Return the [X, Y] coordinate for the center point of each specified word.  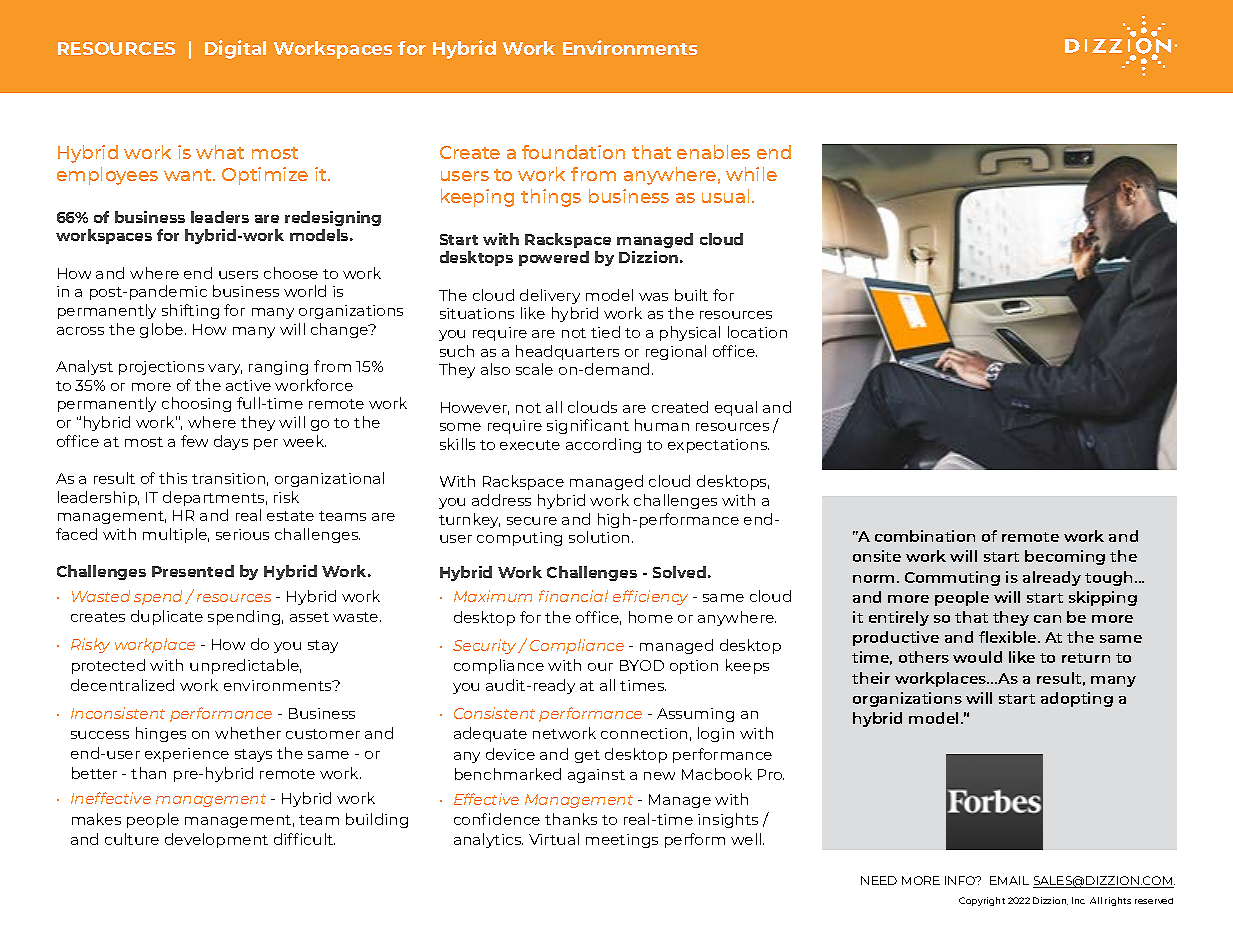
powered [554, 258]
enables [713, 152]
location [757, 332]
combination [925, 536]
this [173, 478]
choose [291, 273]
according [603, 445]
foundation [573, 152]
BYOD [642, 665]
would [977, 657]
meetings [622, 841]
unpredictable [245, 666]
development [216, 840]
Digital [235, 49]
